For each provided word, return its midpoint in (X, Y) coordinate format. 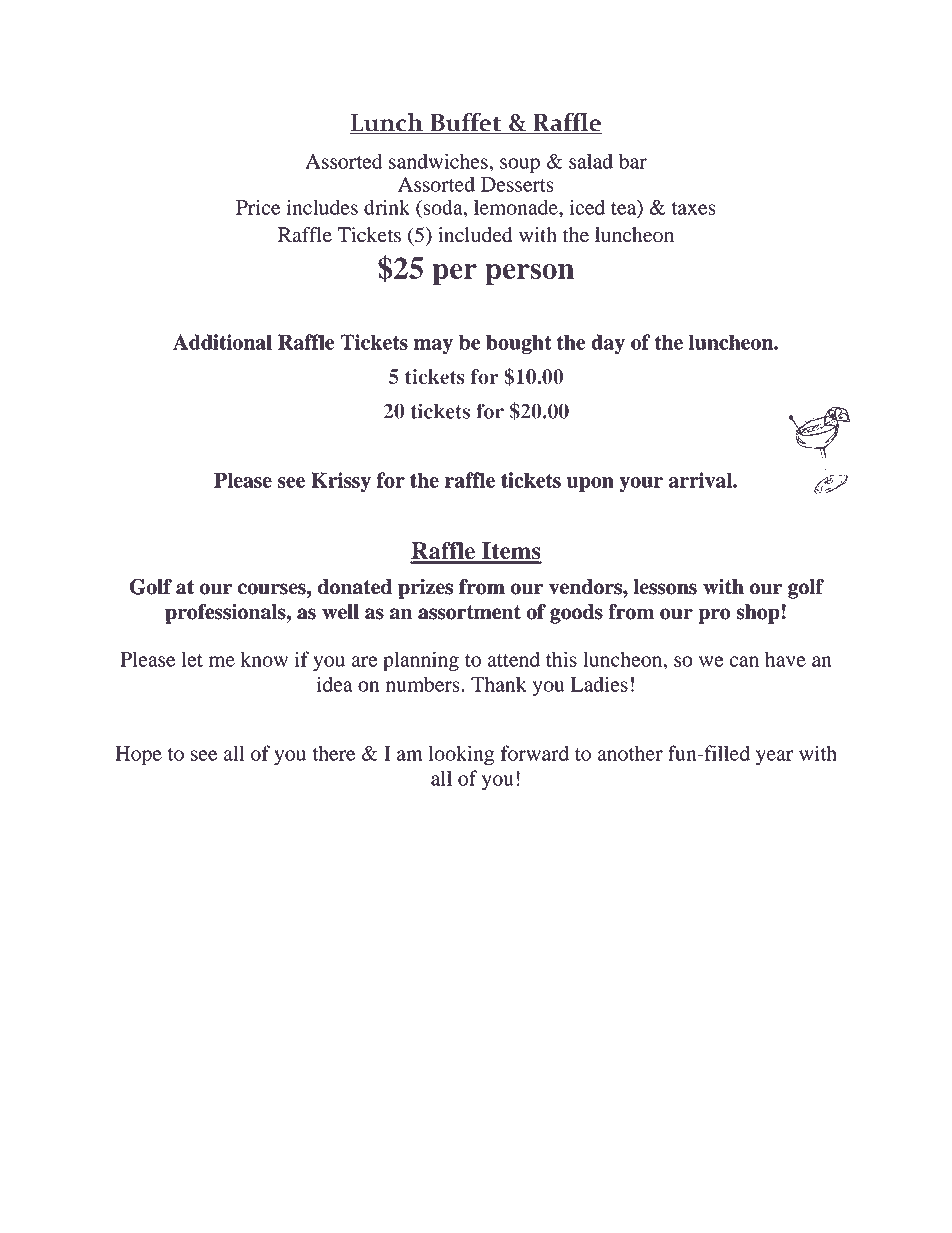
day (608, 344)
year (774, 758)
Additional (222, 342)
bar (633, 161)
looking (461, 755)
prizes (425, 589)
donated (355, 587)
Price (258, 207)
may (433, 346)
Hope (138, 756)
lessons (665, 587)
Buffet (466, 123)
